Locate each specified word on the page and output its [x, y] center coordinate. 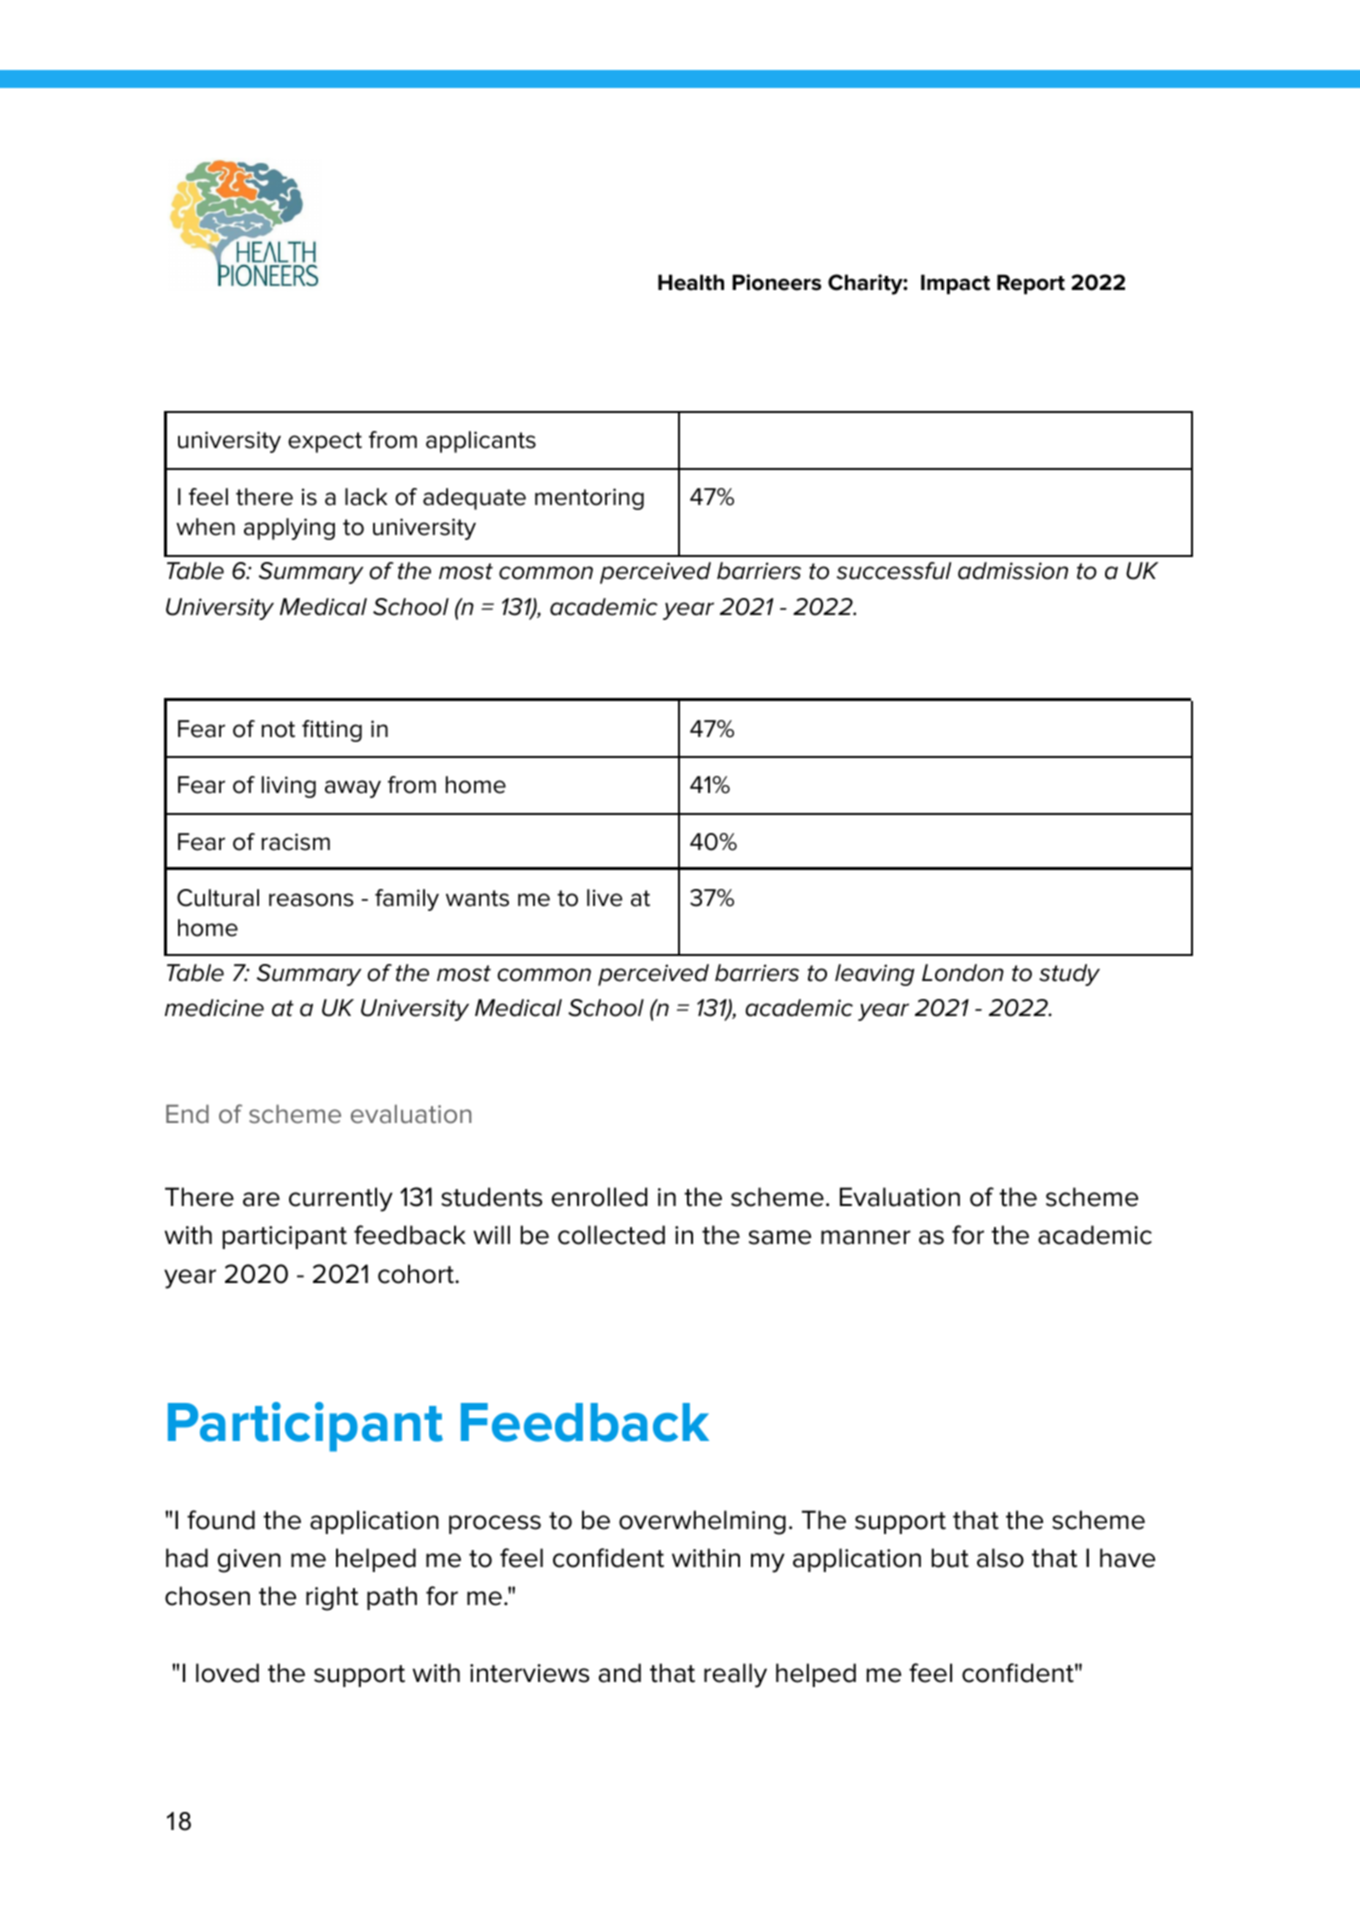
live [604, 898]
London [963, 973]
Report [1031, 284]
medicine [214, 1008]
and [620, 1673]
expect [325, 442]
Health [691, 282]
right [332, 1598]
